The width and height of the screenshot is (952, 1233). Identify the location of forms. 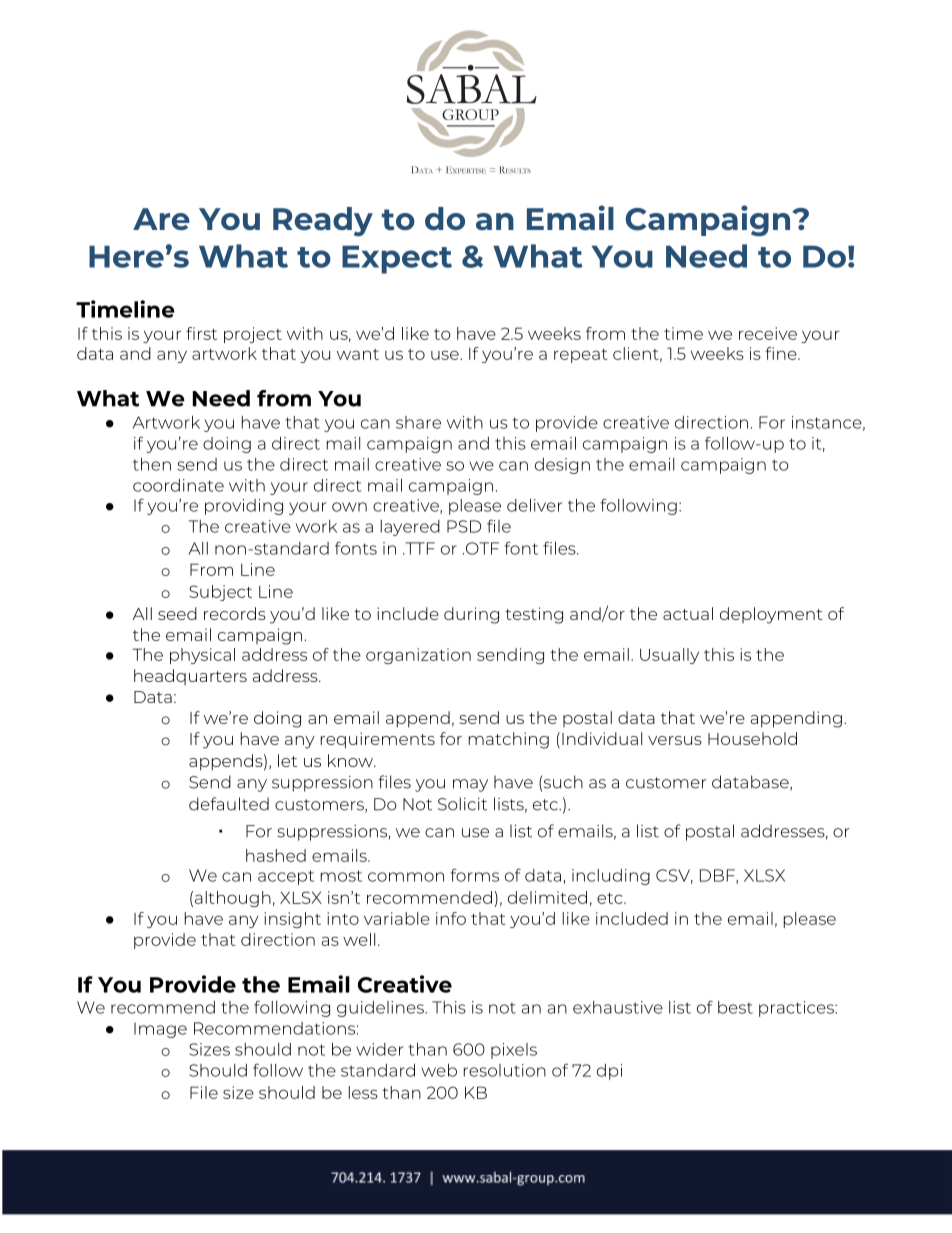
(475, 875).
